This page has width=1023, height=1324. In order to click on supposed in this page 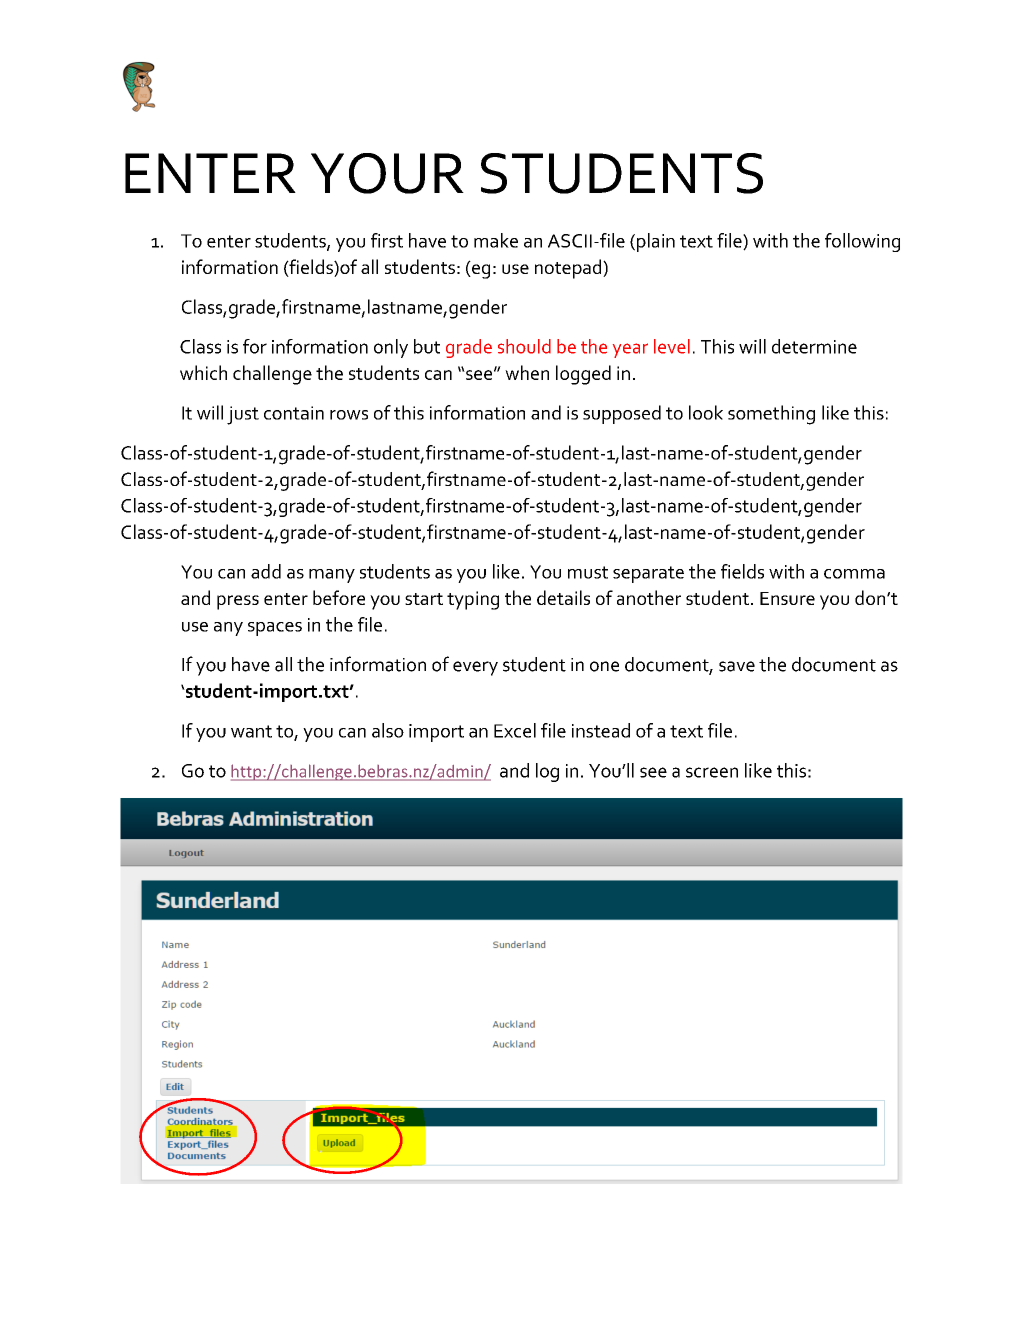, I will do `click(622, 414)`.
